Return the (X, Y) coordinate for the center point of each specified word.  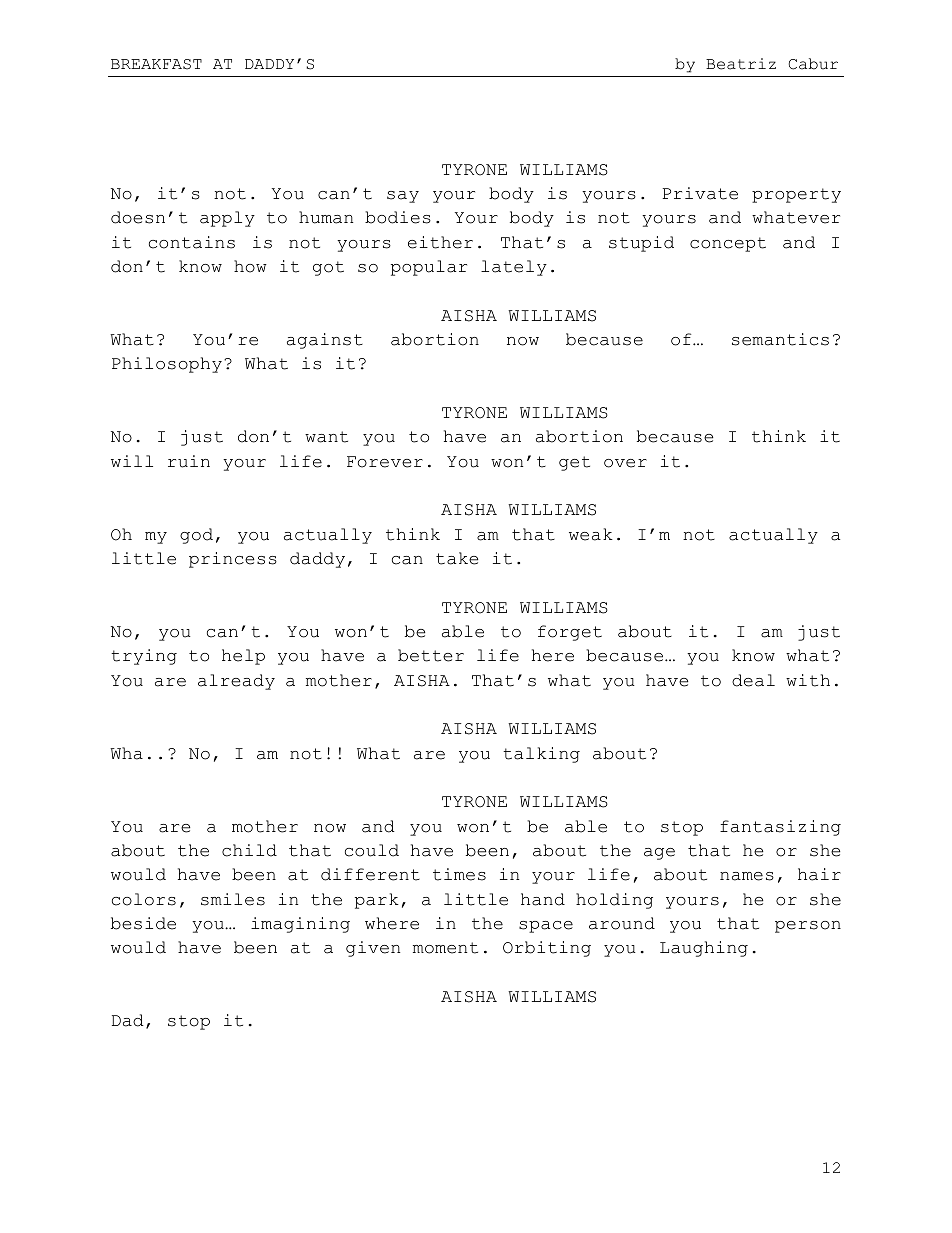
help (243, 657)
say (403, 197)
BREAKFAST (156, 64)
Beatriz (741, 64)
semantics (780, 339)
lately (514, 268)
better (431, 655)
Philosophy (167, 365)
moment (445, 948)
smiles (233, 899)
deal (753, 680)
